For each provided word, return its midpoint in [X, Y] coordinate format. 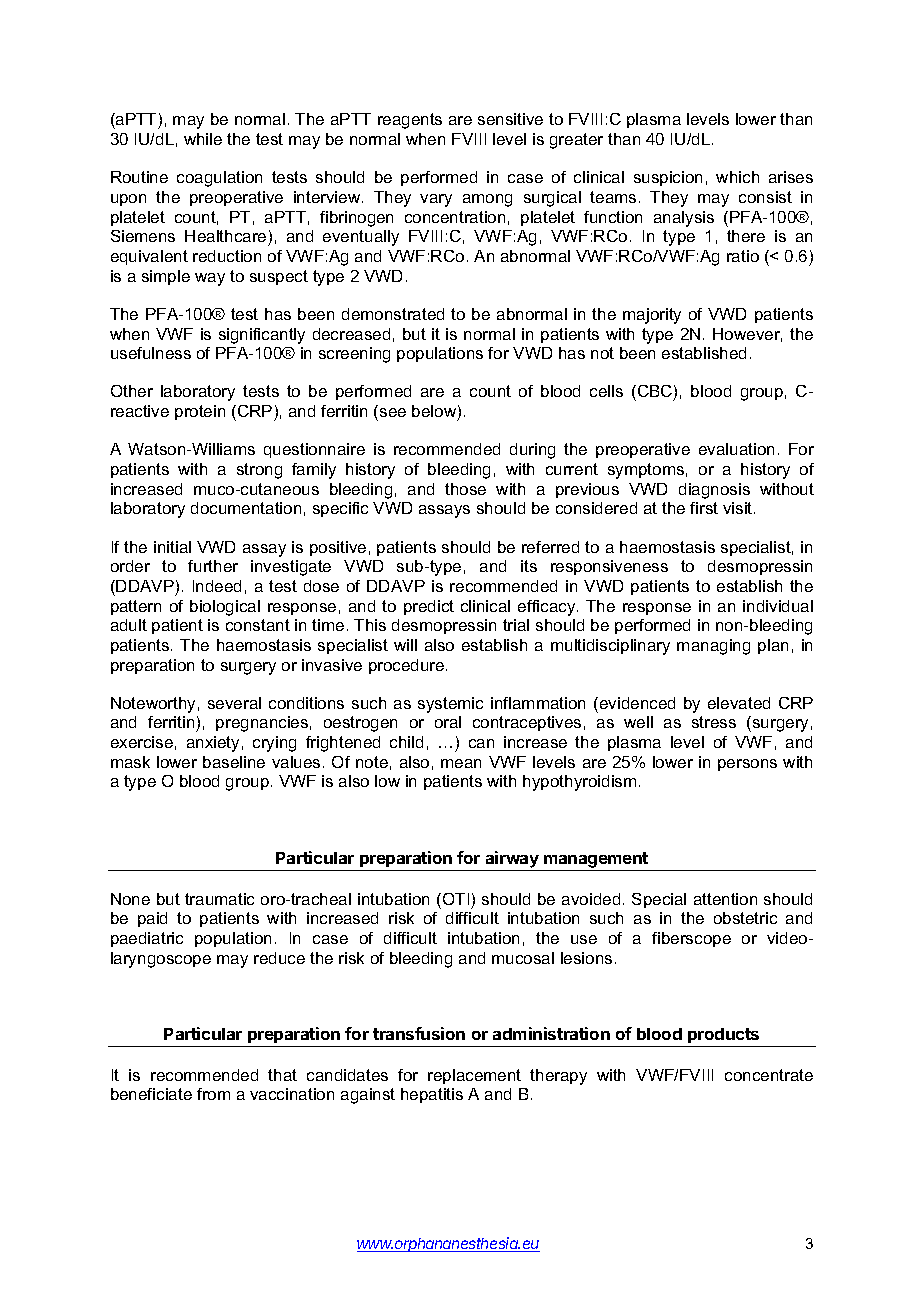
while [203, 139]
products [724, 1037]
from [213, 1094]
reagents [410, 121]
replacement [474, 1076]
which [737, 177]
